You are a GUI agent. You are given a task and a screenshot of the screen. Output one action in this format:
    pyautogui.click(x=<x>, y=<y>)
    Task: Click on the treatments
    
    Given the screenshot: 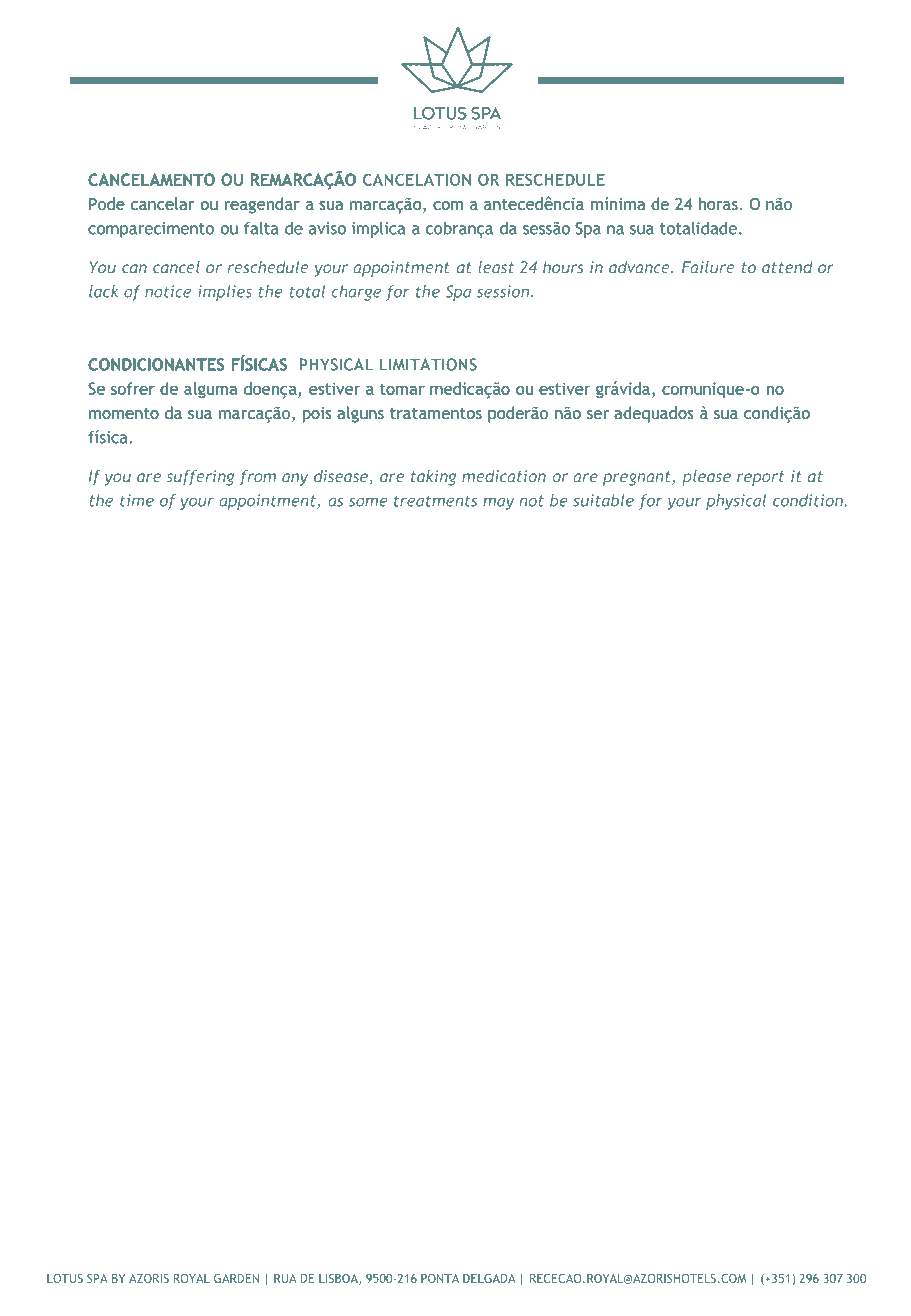 What is the action you would take?
    pyautogui.click(x=435, y=501)
